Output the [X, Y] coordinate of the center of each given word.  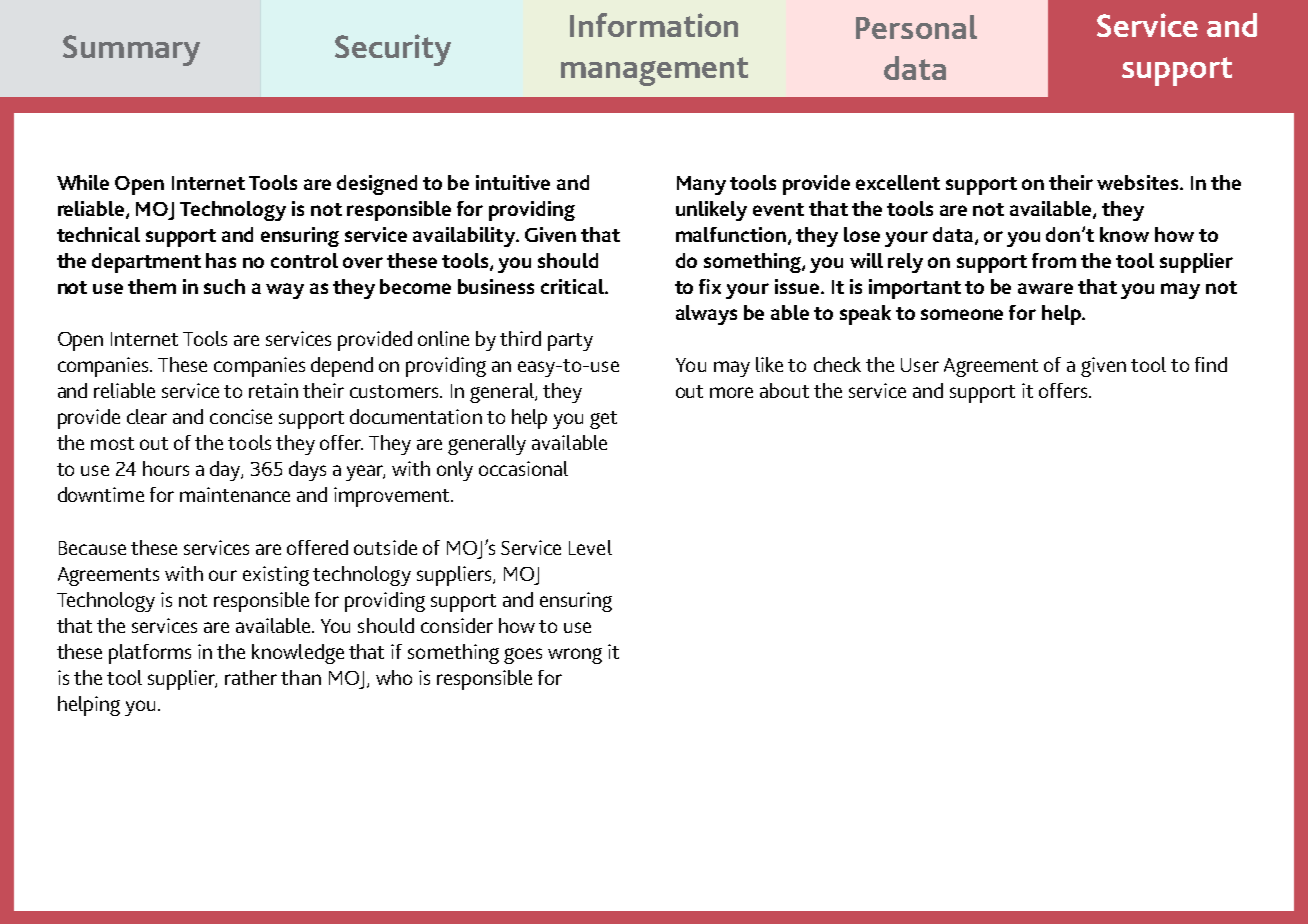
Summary [131, 50]
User [920, 365]
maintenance [235, 494]
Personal [916, 27]
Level [590, 547]
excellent [898, 182]
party [570, 342]
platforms [150, 654]
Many [701, 185]
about [784, 390]
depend [342, 367]
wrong [575, 656]
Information [654, 25]
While [83, 182]
